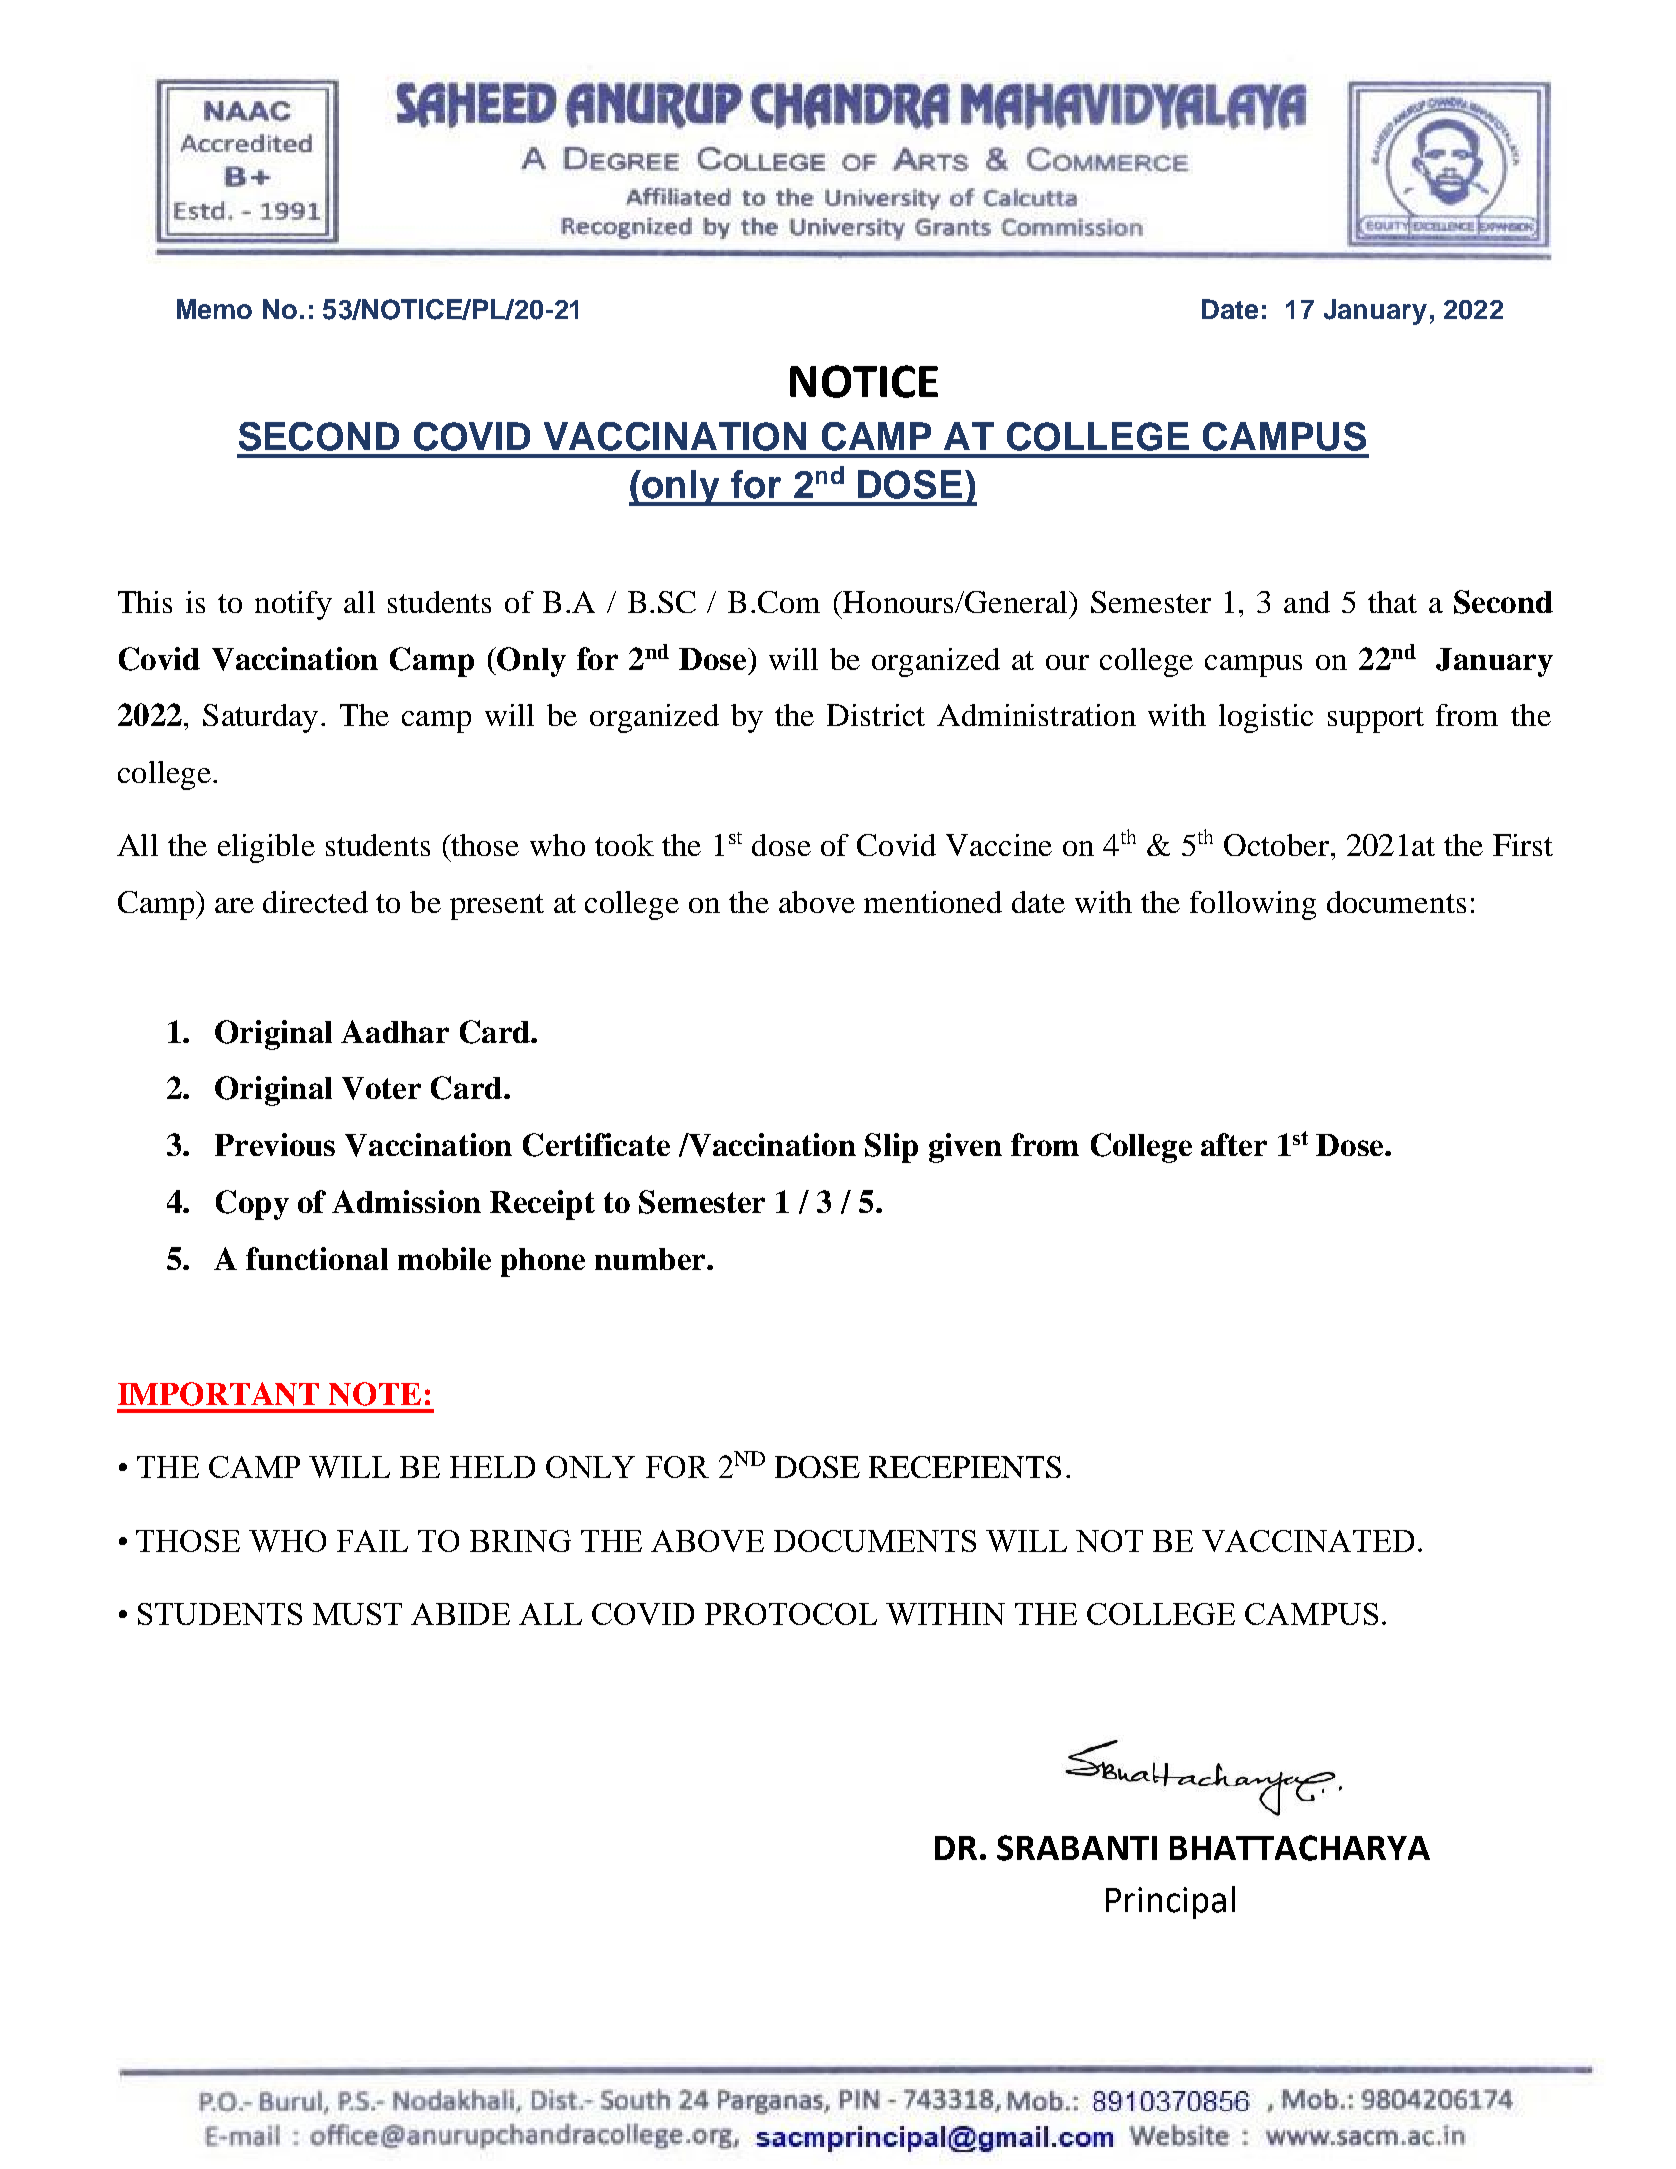 The height and width of the screenshot is (2169, 1676). I want to click on that, so click(1392, 602).
